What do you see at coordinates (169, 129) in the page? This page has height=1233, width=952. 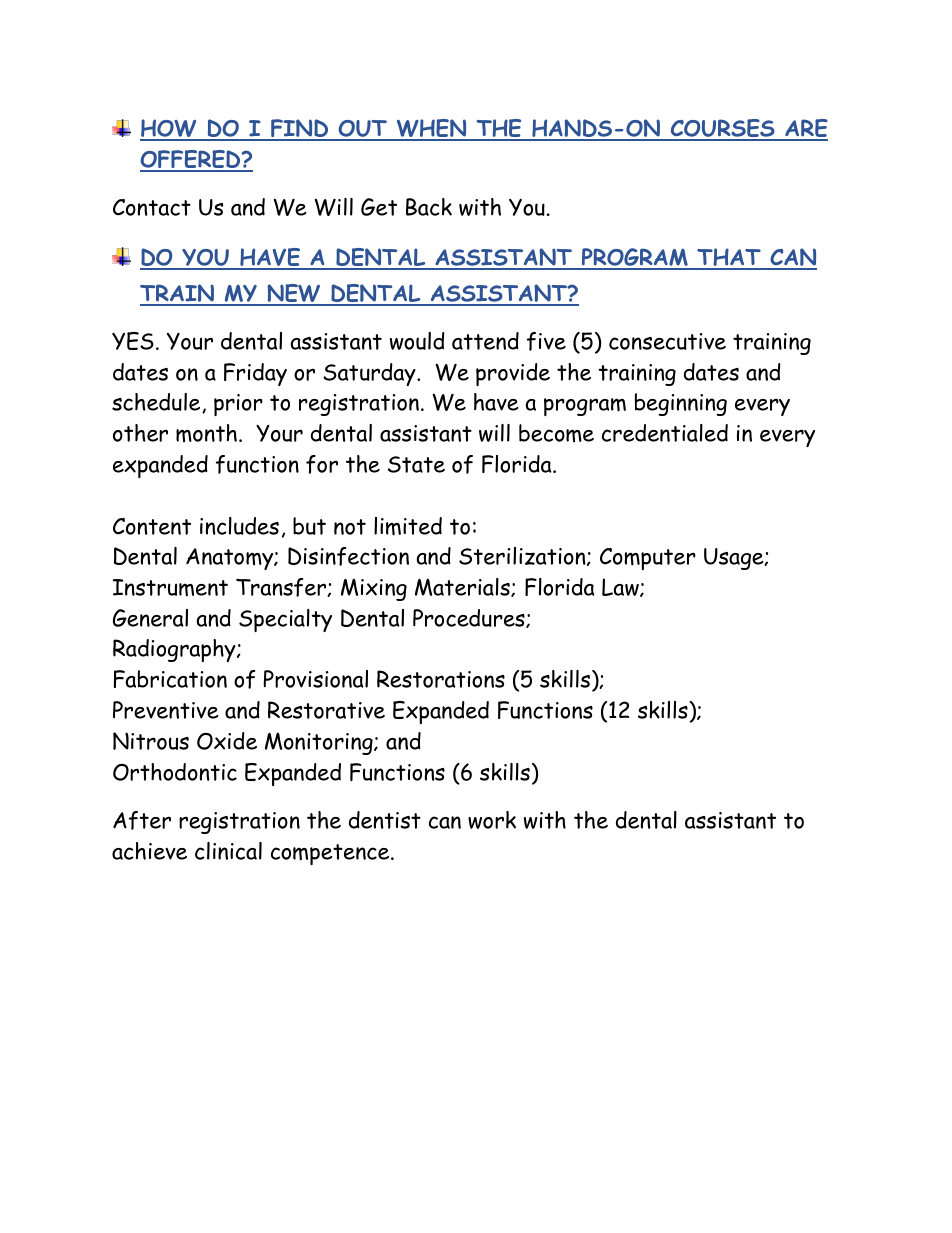 I see `HOW` at bounding box center [169, 129].
